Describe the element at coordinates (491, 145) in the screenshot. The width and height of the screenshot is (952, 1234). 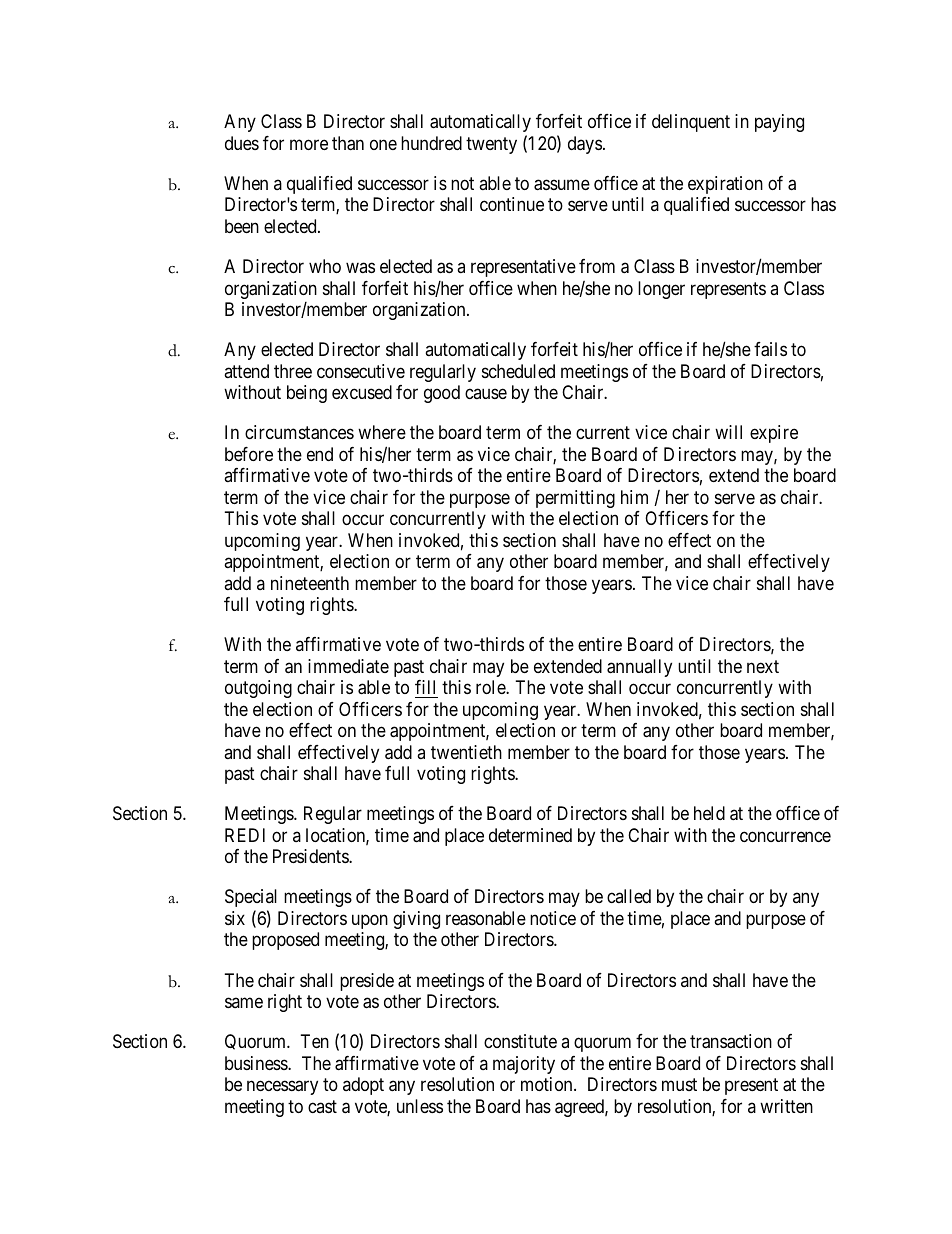
I see `twenty` at that location.
